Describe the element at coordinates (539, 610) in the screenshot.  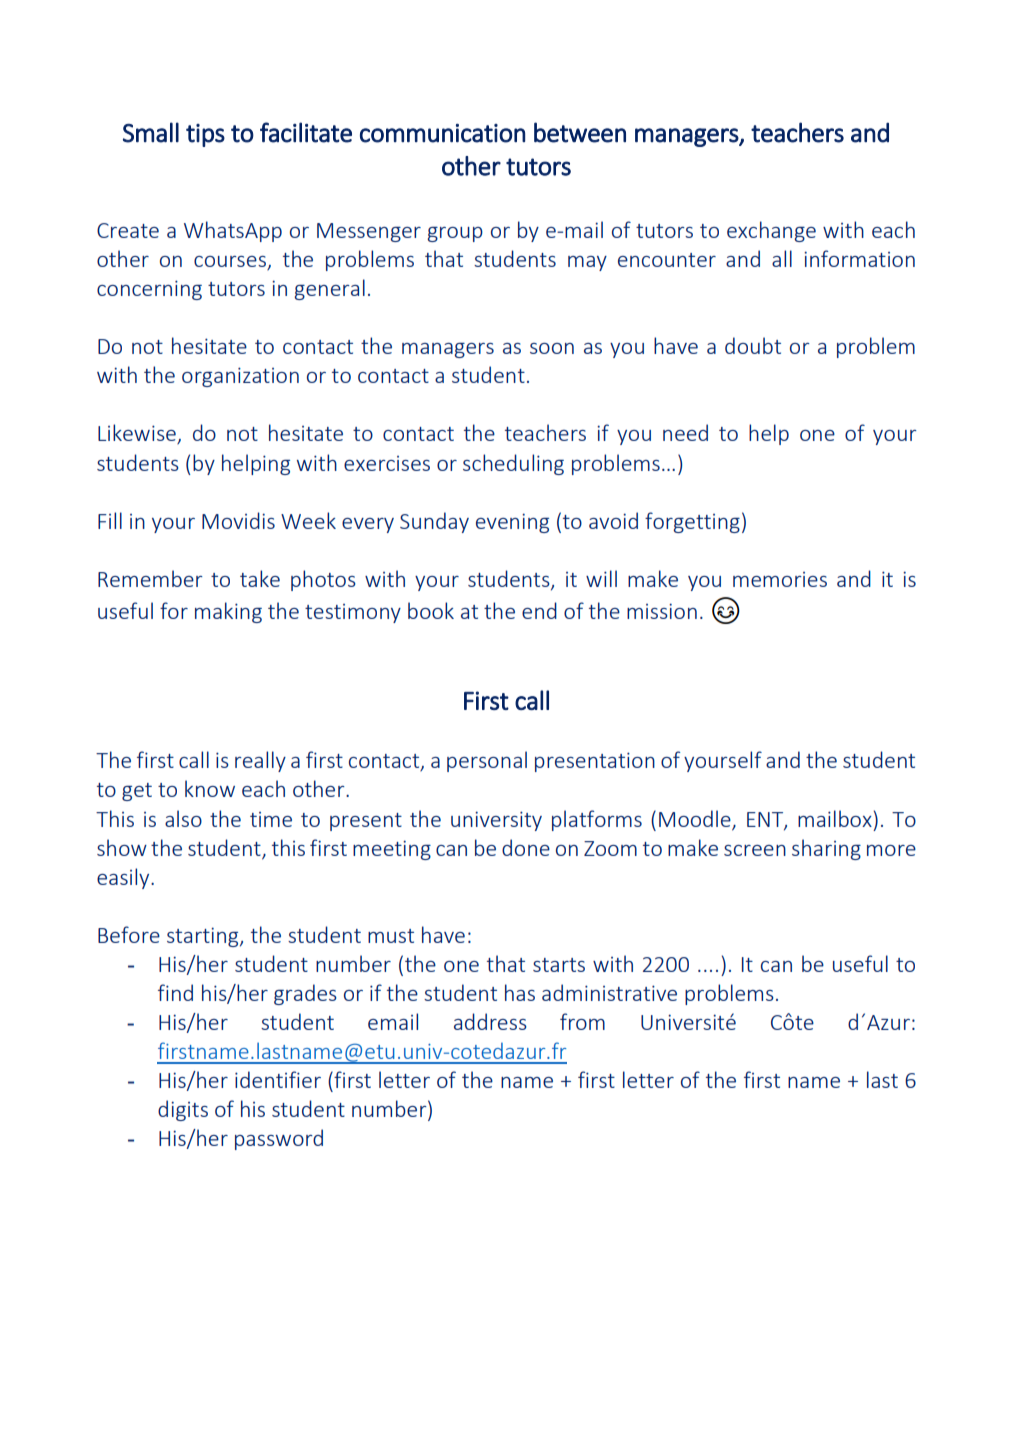
I see `end` at that location.
